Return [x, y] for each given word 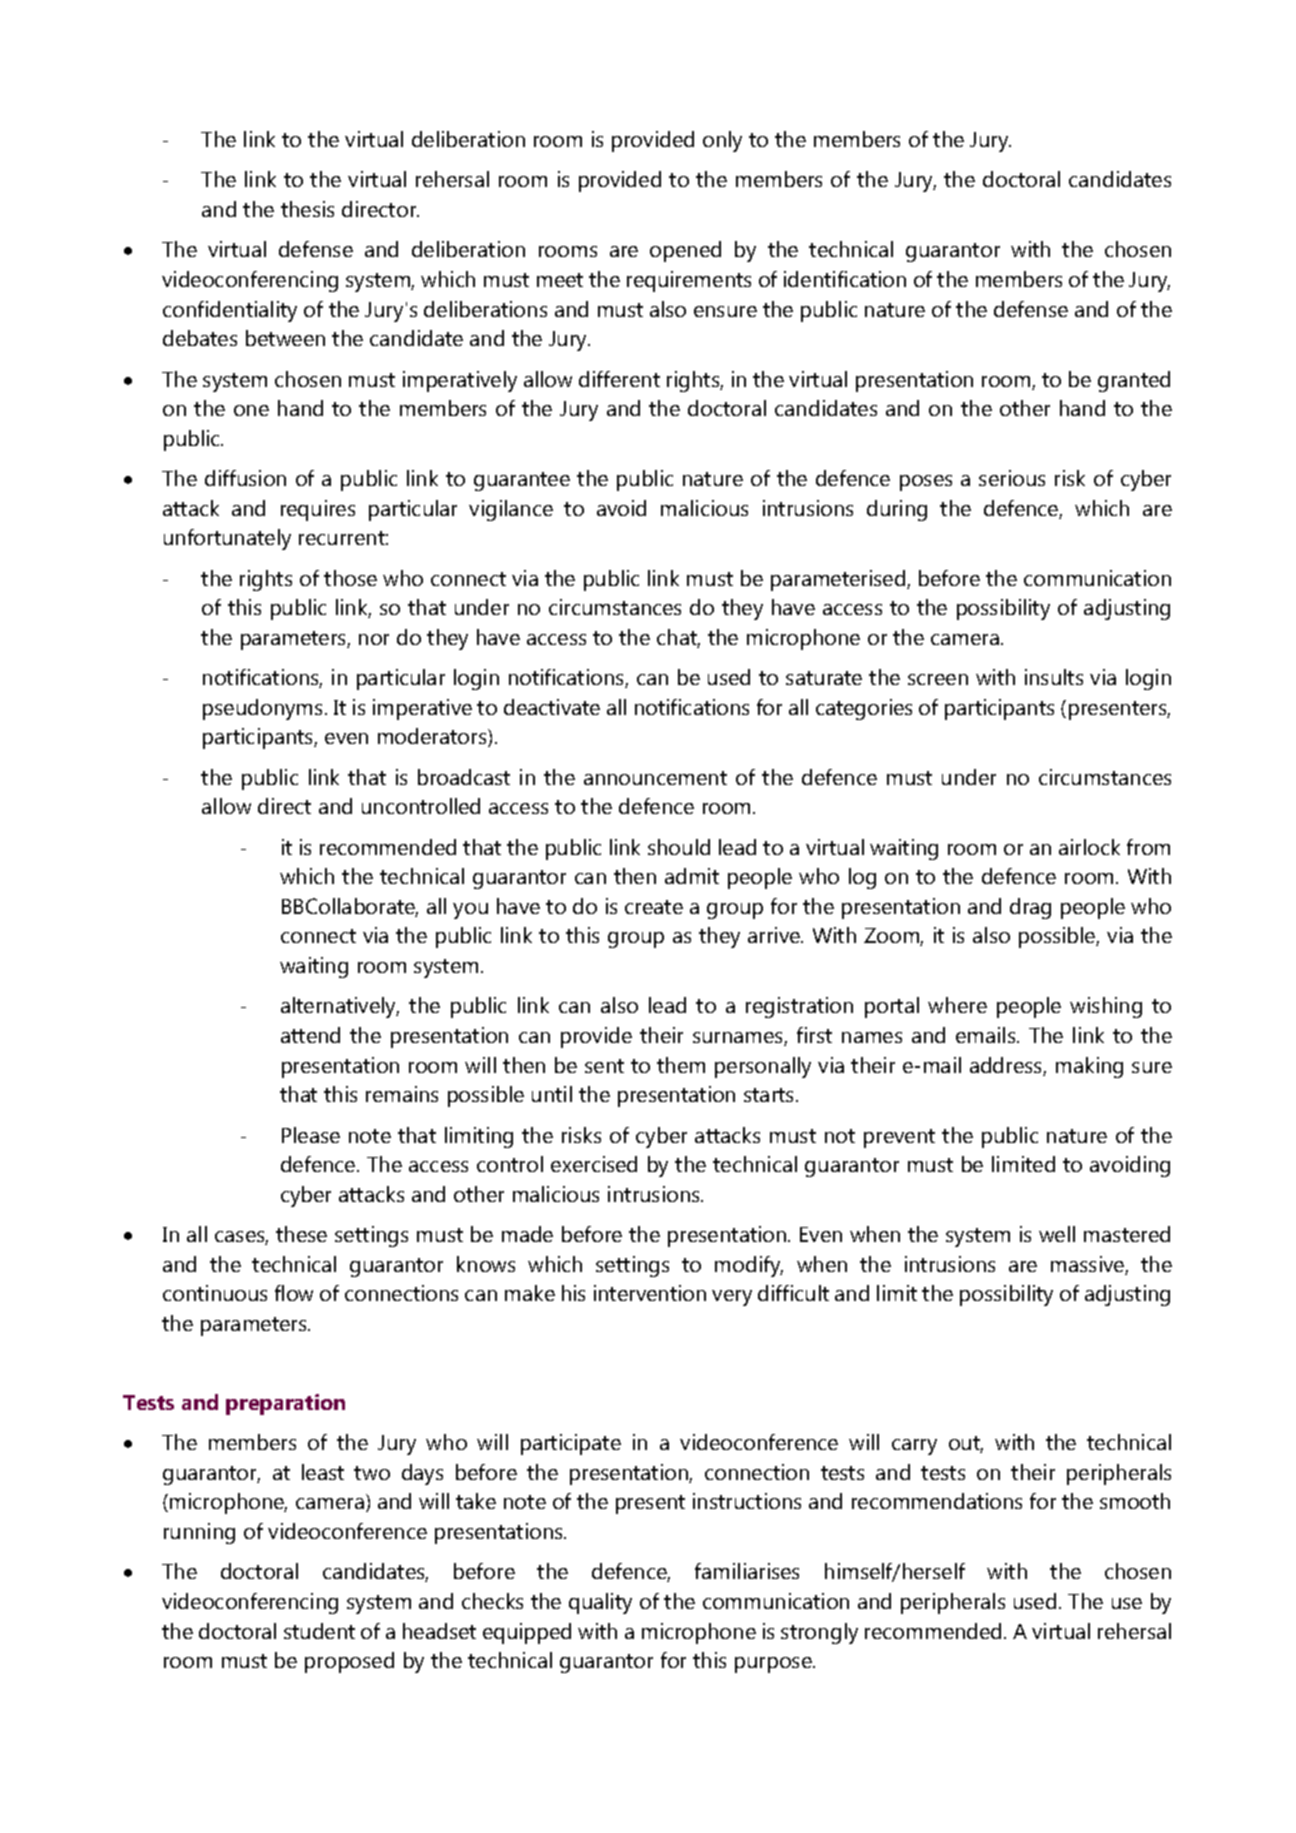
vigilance [511, 510]
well [1057, 1234]
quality [600, 1603]
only [722, 141]
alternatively [340, 1007]
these [301, 1234]
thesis [307, 209]
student [319, 1631]
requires [318, 510]
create [654, 907]
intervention [650, 1293]
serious [1012, 478]
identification [845, 279]
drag [1030, 908]
